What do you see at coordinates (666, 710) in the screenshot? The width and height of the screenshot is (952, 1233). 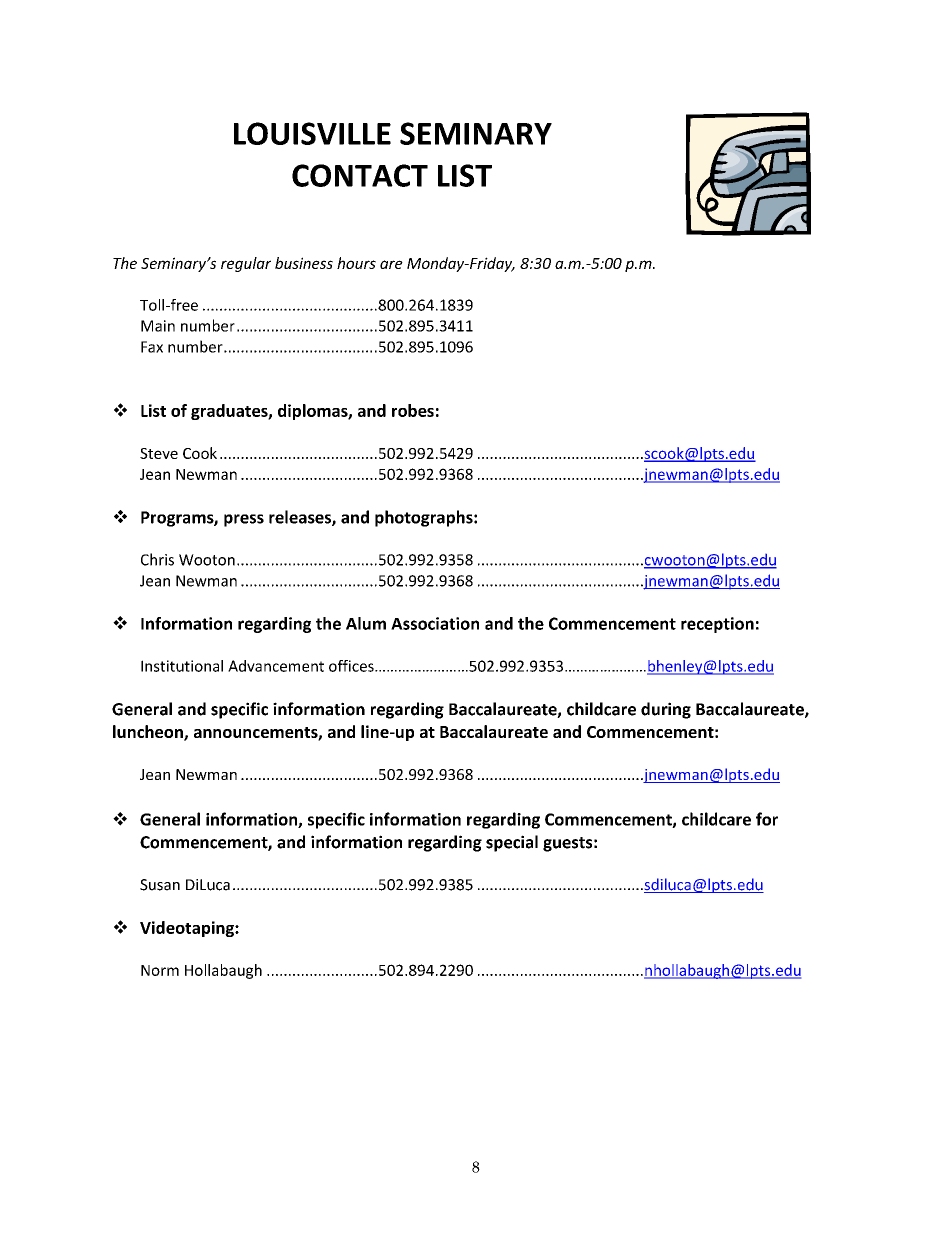 I see `during` at bounding box center [666, 710].
